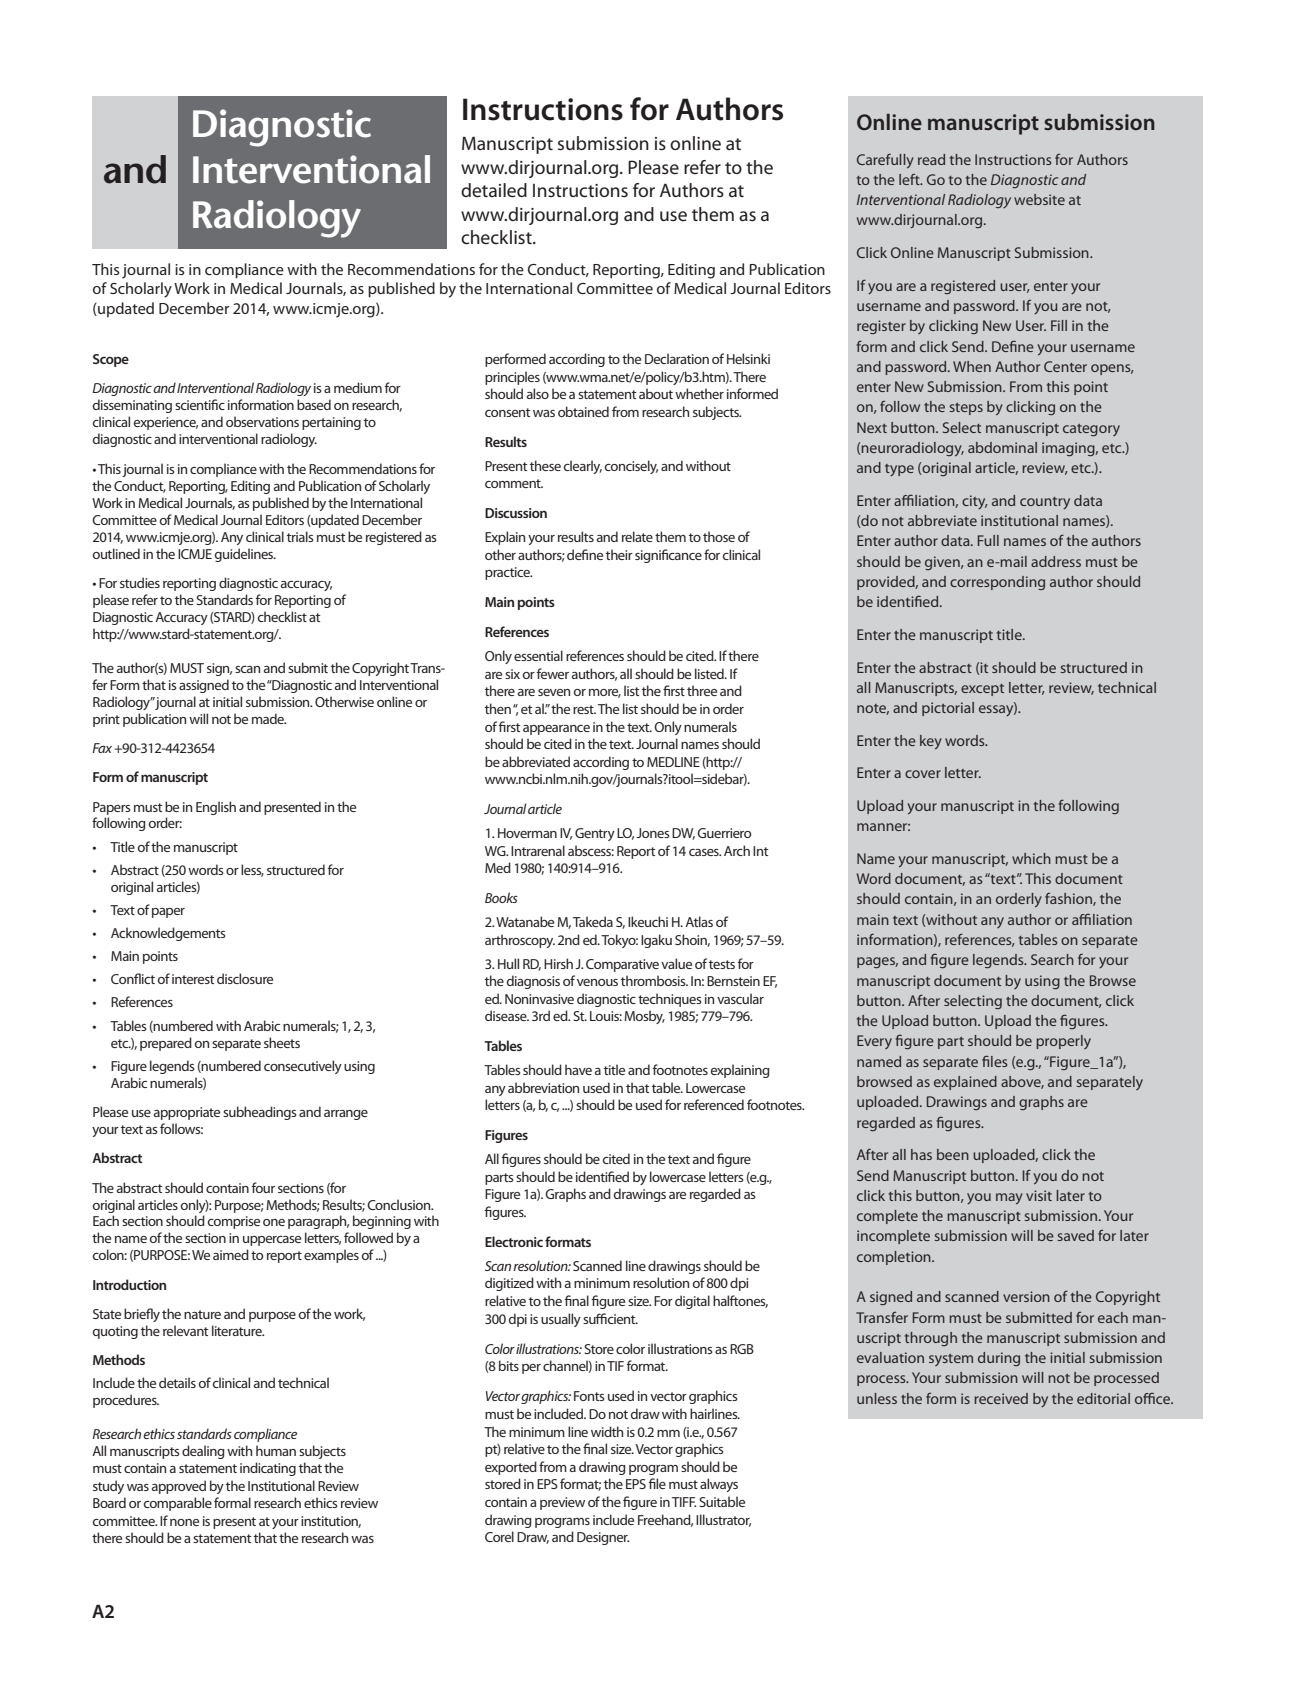  What do you see at coordinates (140, 582) in the screenshot?
I see `studies` at bounding box center [140, 582].
